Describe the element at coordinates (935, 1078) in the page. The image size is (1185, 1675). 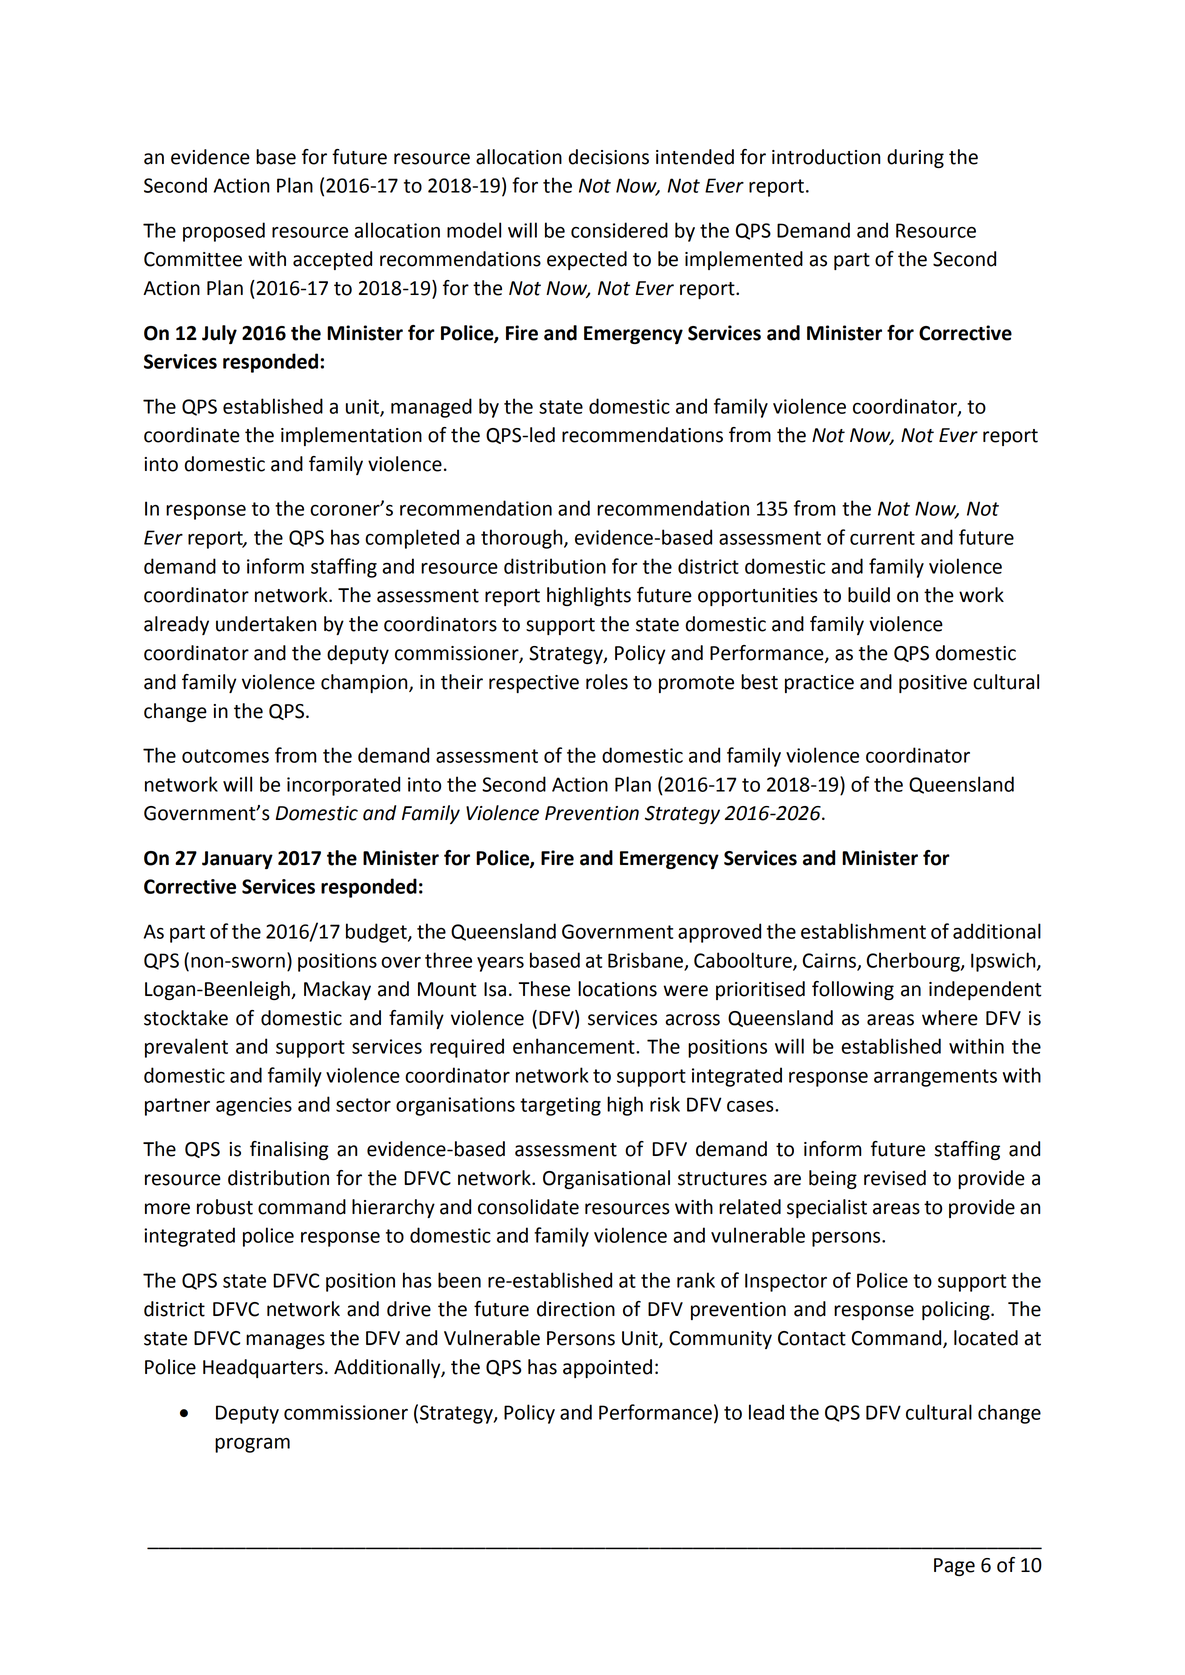
I see `arrangements` at that location.
